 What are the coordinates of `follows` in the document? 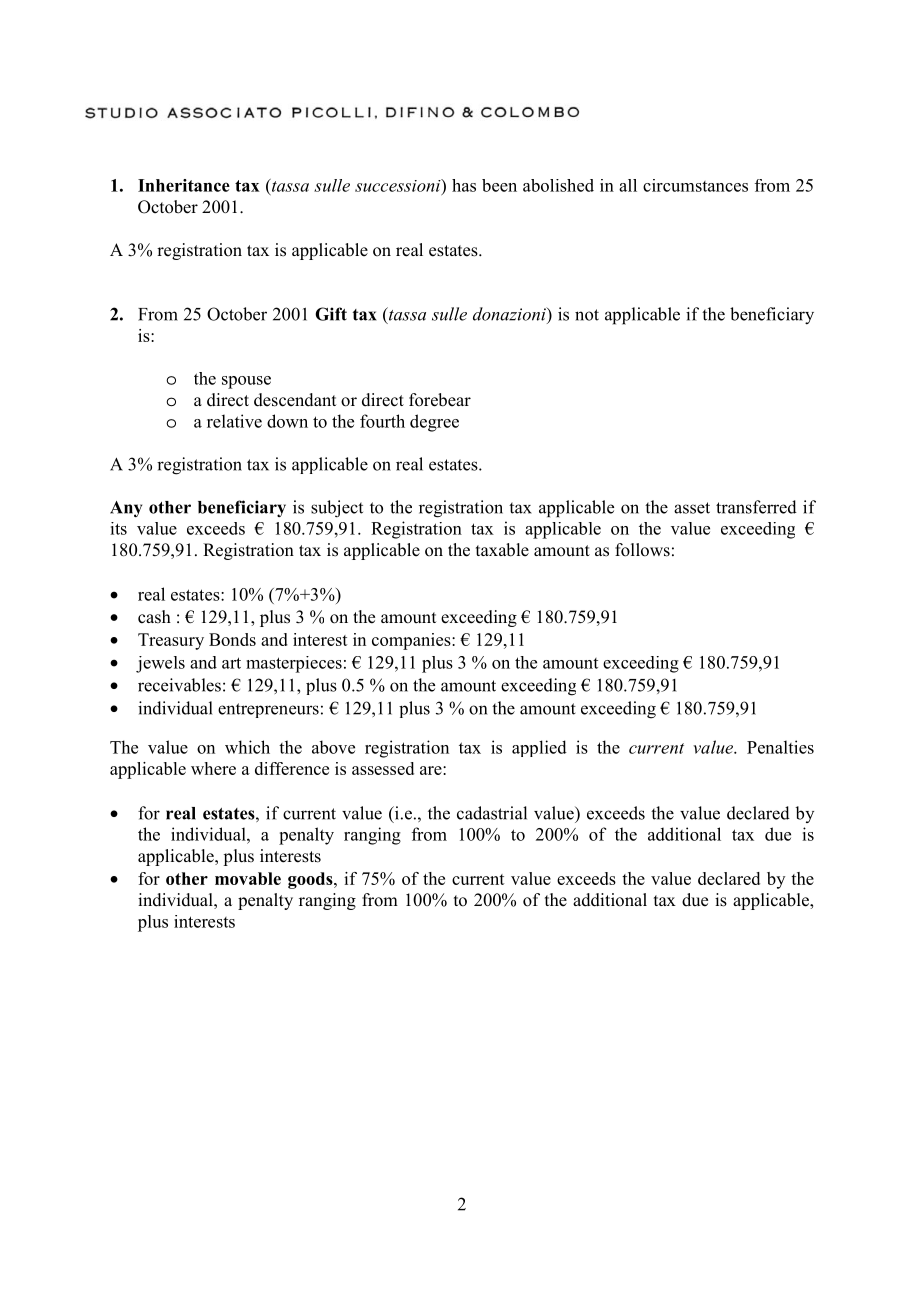 It's located at (642, 550).
